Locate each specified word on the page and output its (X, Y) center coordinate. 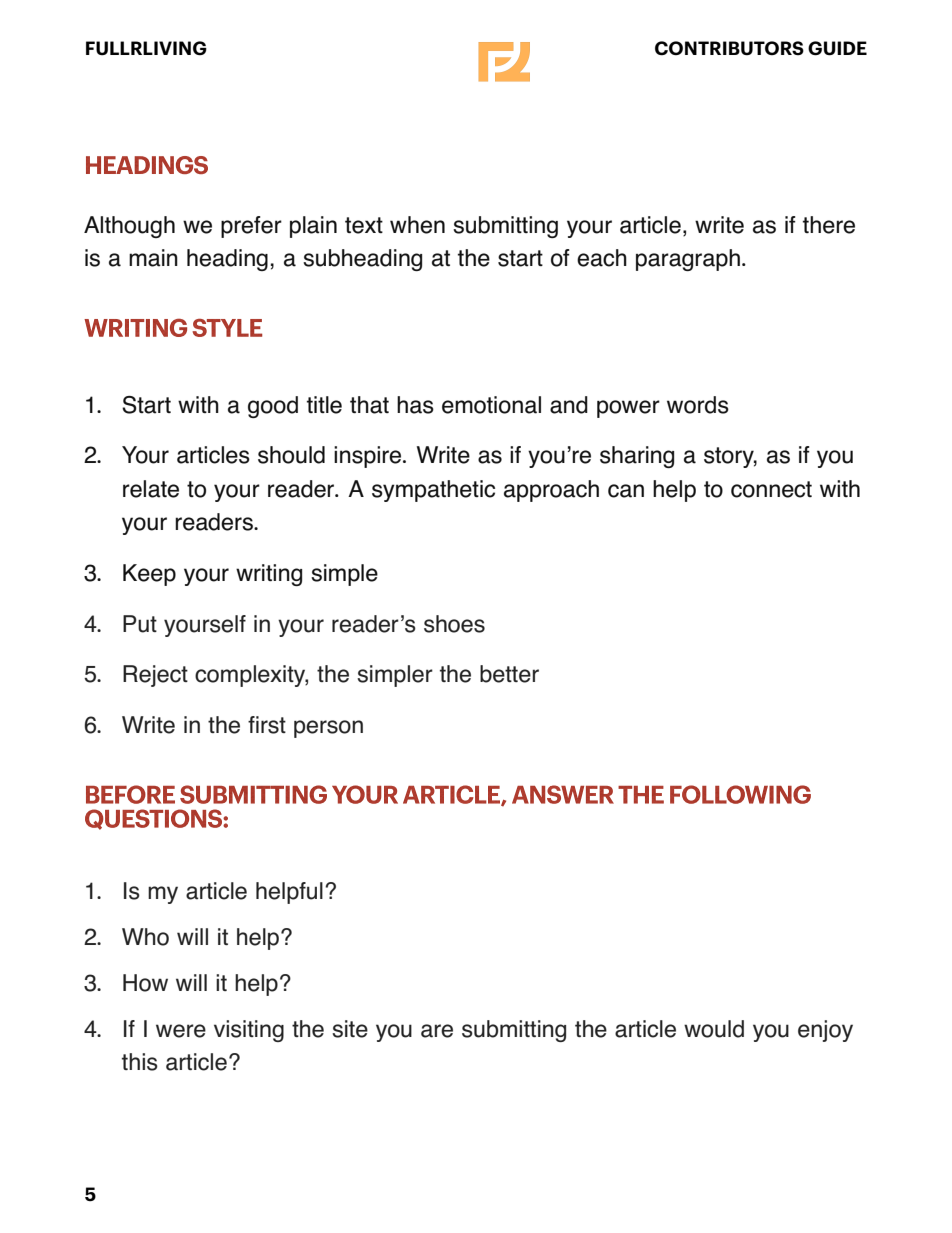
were (181, 1031)
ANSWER (563, 794)
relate (151, 489)
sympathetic (433, 491)
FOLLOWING (740, 794)
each (602, 258)
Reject (155, 676)
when (417, 225)
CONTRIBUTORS (729, 48)
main (153, 258)
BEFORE (130, 794)
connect (771, 489)
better (509, 674)
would (714, 1029)
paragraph (688, 260)
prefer (251, 227)
